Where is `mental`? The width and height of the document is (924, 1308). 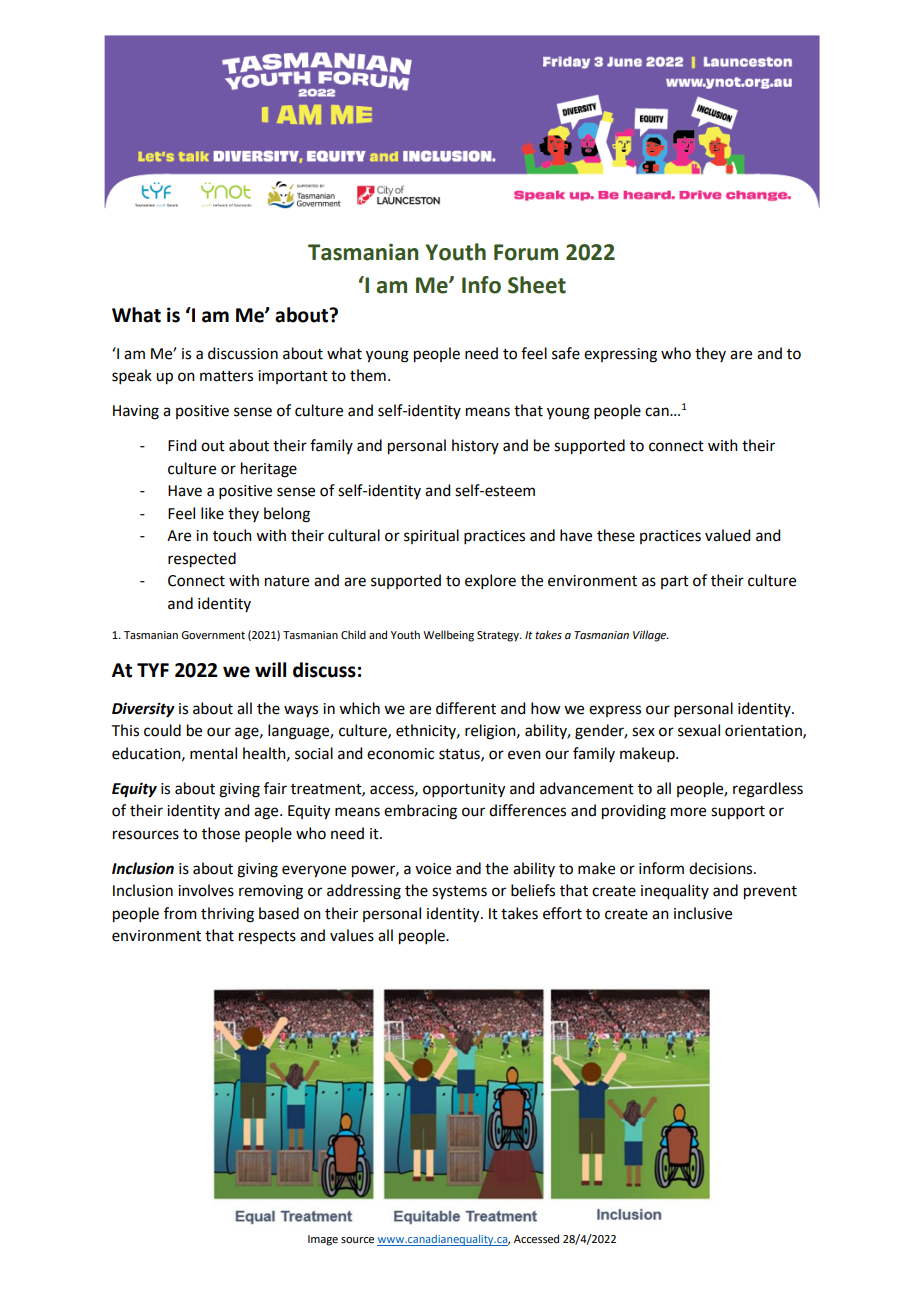
mental is located at coordinates (213, 753).
